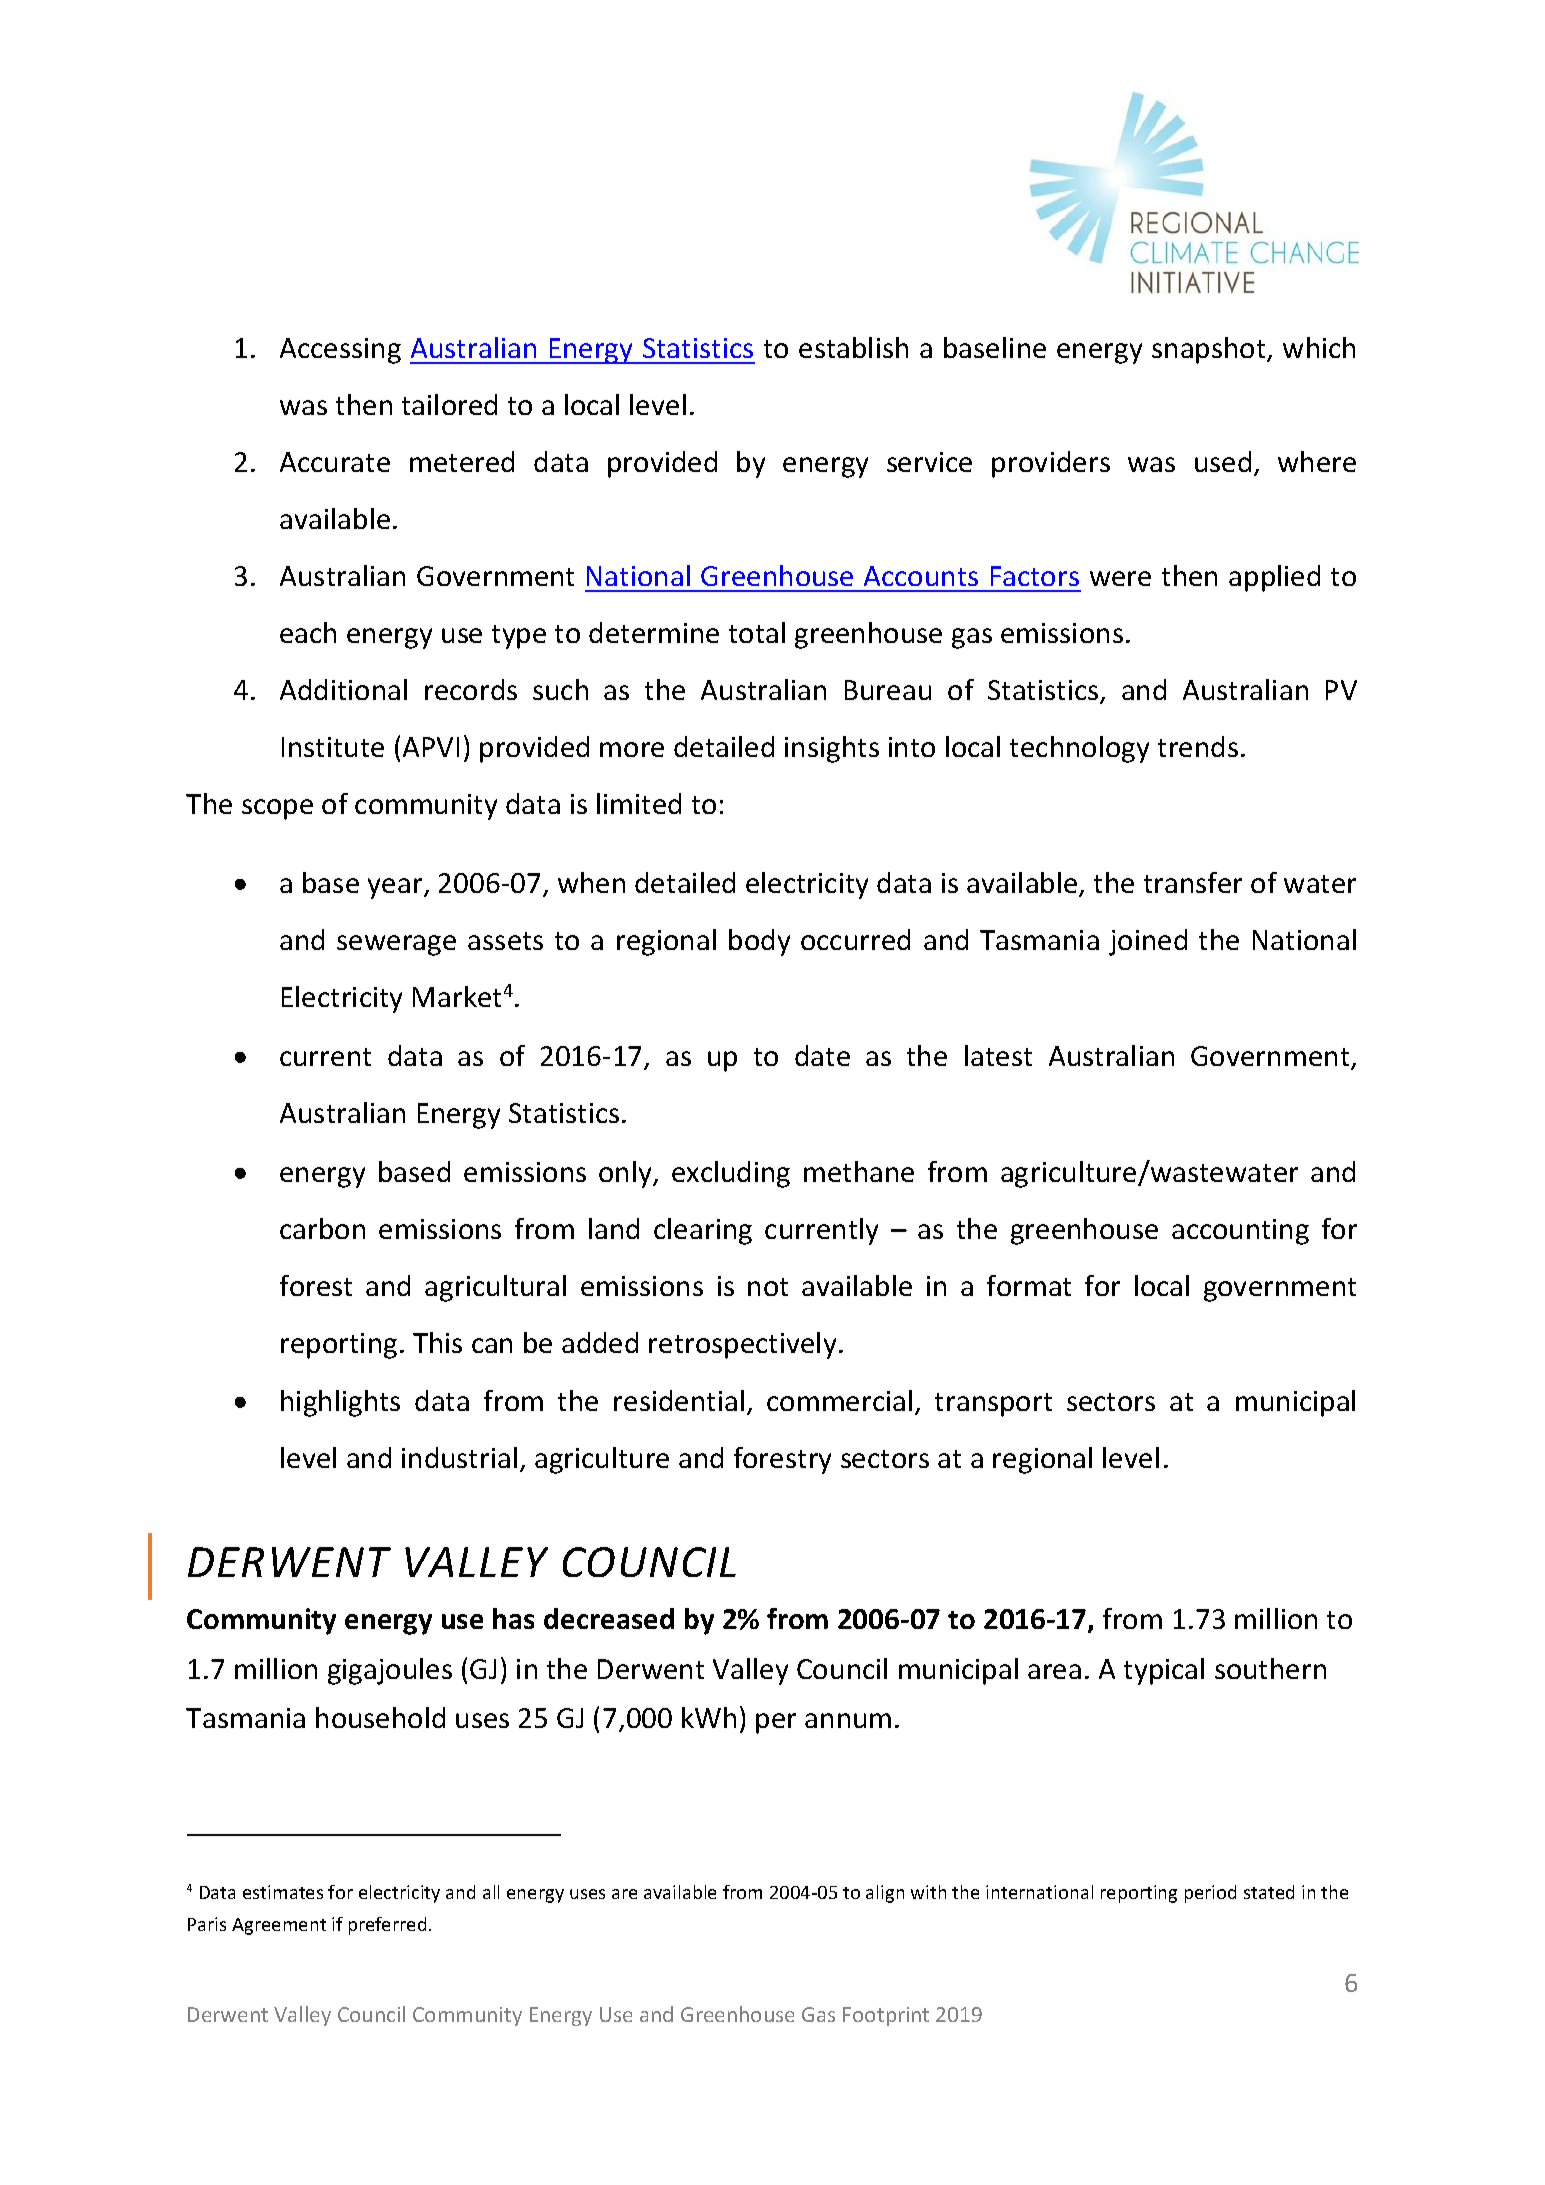 The height and width of the screenshot is (2185, 1545). Describe the element at coordinates (848, 1720) in the screenshot. I see `annum` at that location.
